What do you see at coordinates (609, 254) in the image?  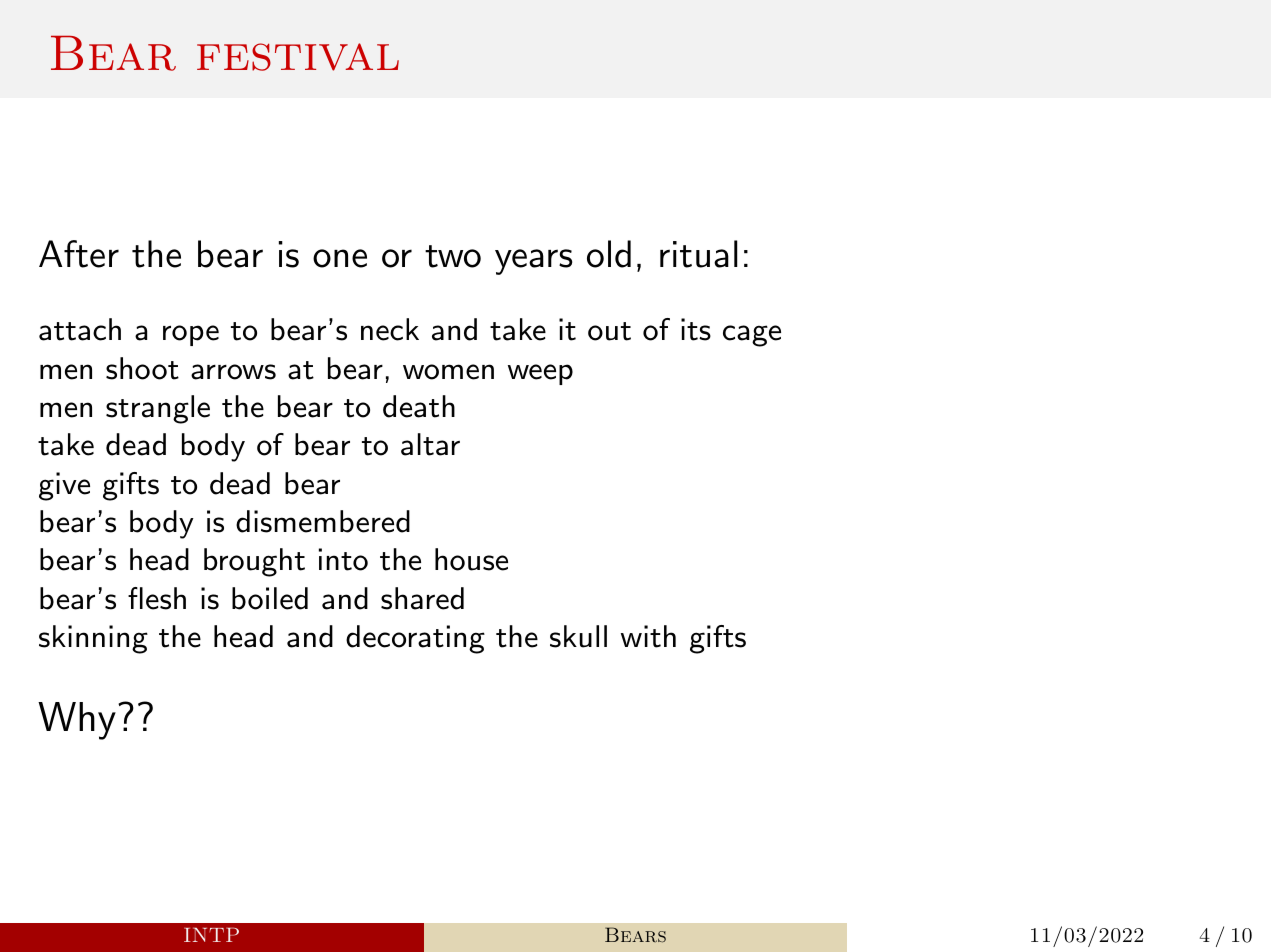 I see `old` at bounding box center [609, 254].
